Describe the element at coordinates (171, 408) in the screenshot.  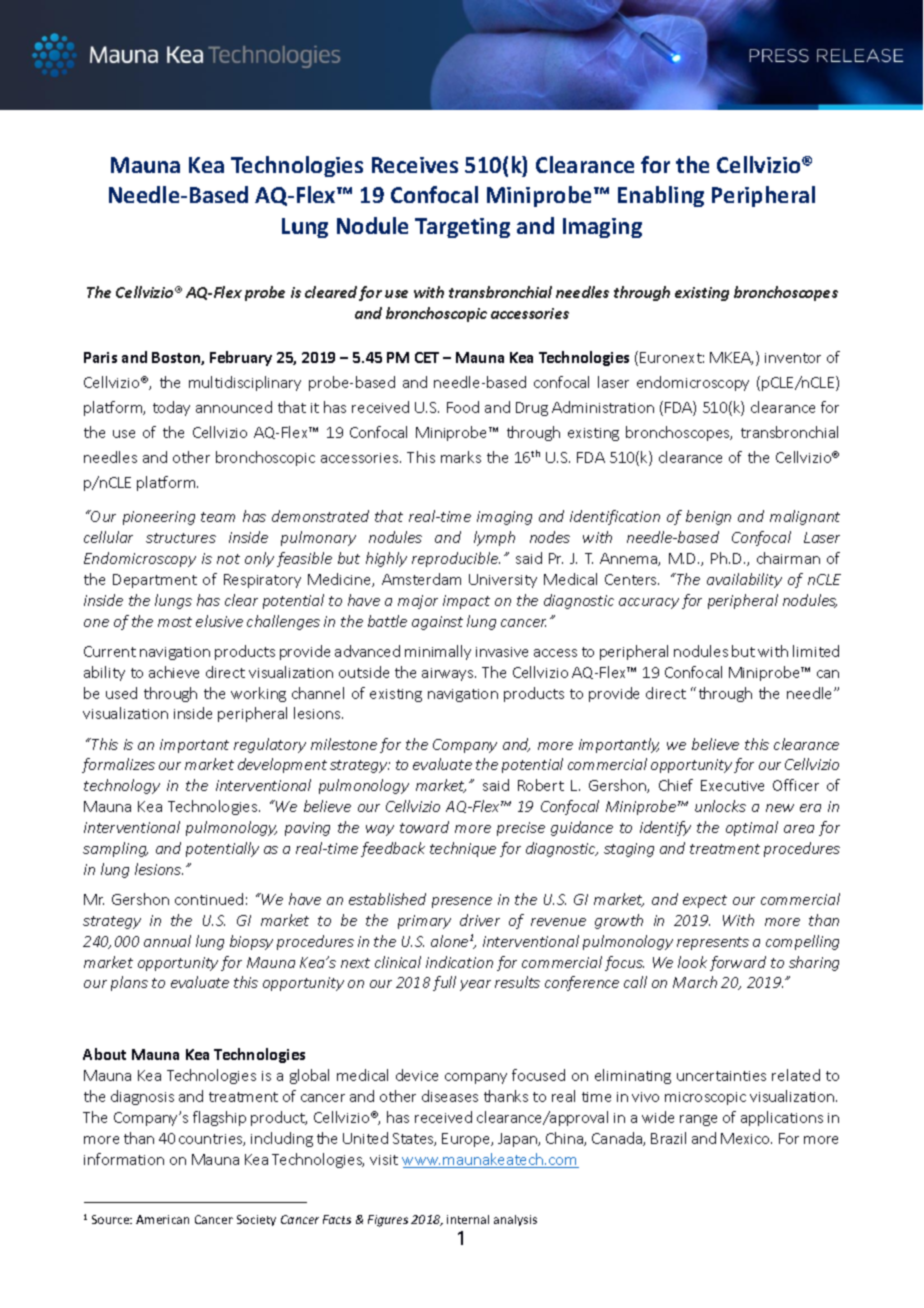
I see `today` at that location.
